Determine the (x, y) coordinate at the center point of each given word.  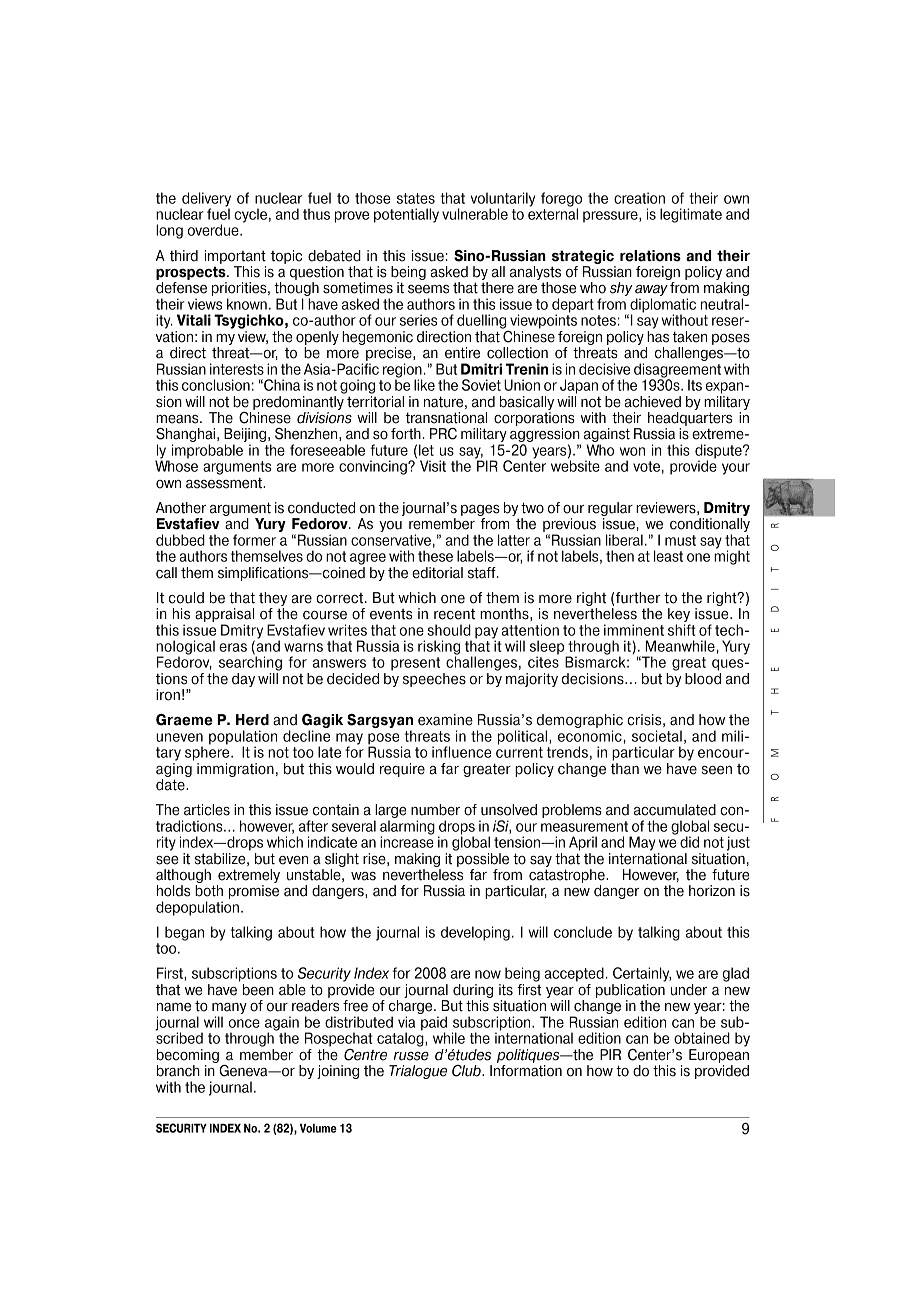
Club (467, 1071)
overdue (214, 230)
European (719, 1056)
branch (178, 1071)
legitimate (691, 215)
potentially (406, 215)
